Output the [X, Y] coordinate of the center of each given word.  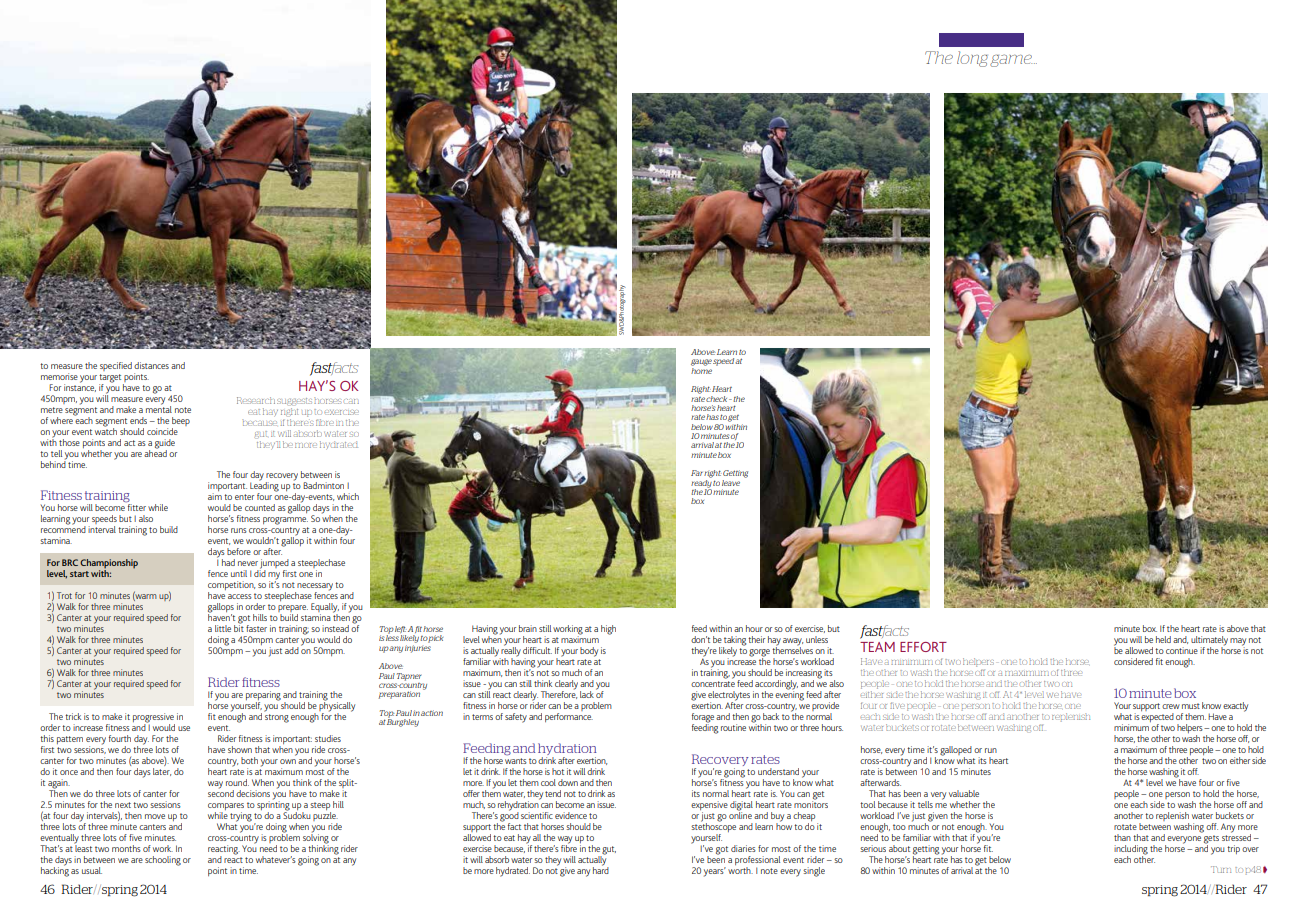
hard [601, 869]
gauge [701, 362]
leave [731, 483]
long [972, 59]
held [1163, 639]
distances [151, 365]
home [701, 371]
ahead [155, 452]
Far [697, 473]
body [589, 652]
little [223, 628]
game [1011, 60]
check [718, 399]
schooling [163, 861]
